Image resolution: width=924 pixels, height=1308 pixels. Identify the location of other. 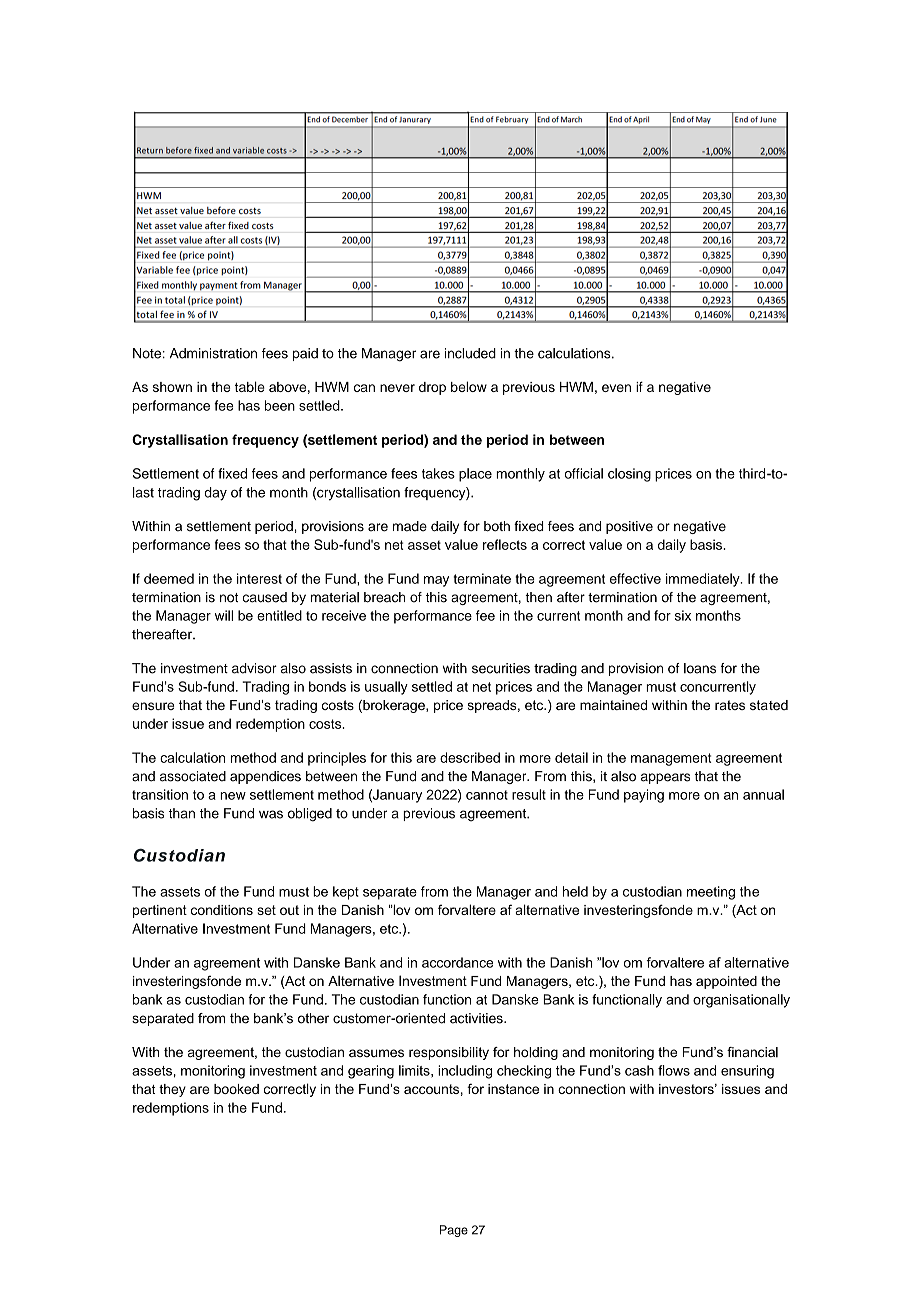
(313, 1018).
